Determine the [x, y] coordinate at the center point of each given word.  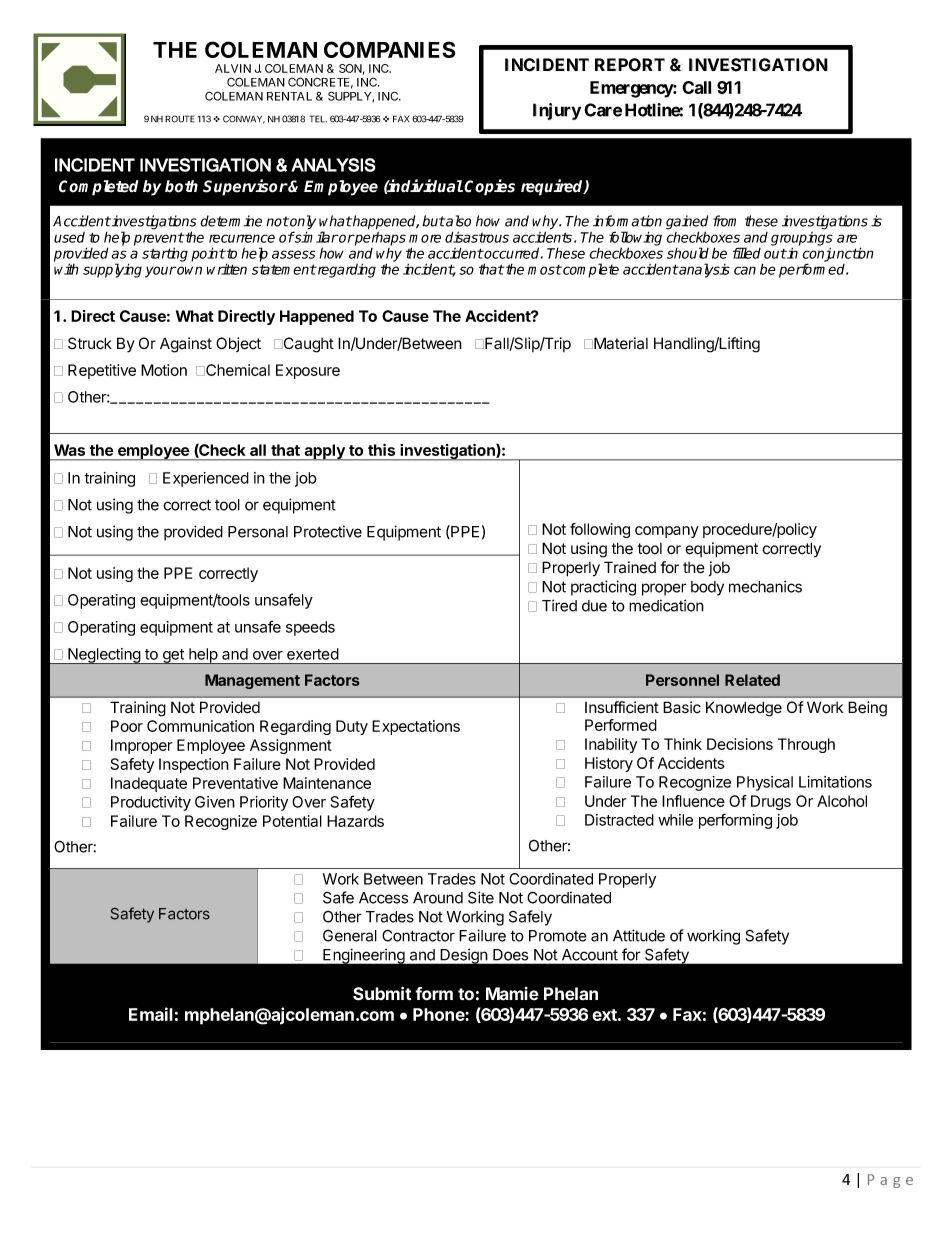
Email [151, 1014]
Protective [328, 531]
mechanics [765, 586]
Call [696, 87]
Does [510, 955]
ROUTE [180, 119]
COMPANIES [389, 49]
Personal [258, 532]
